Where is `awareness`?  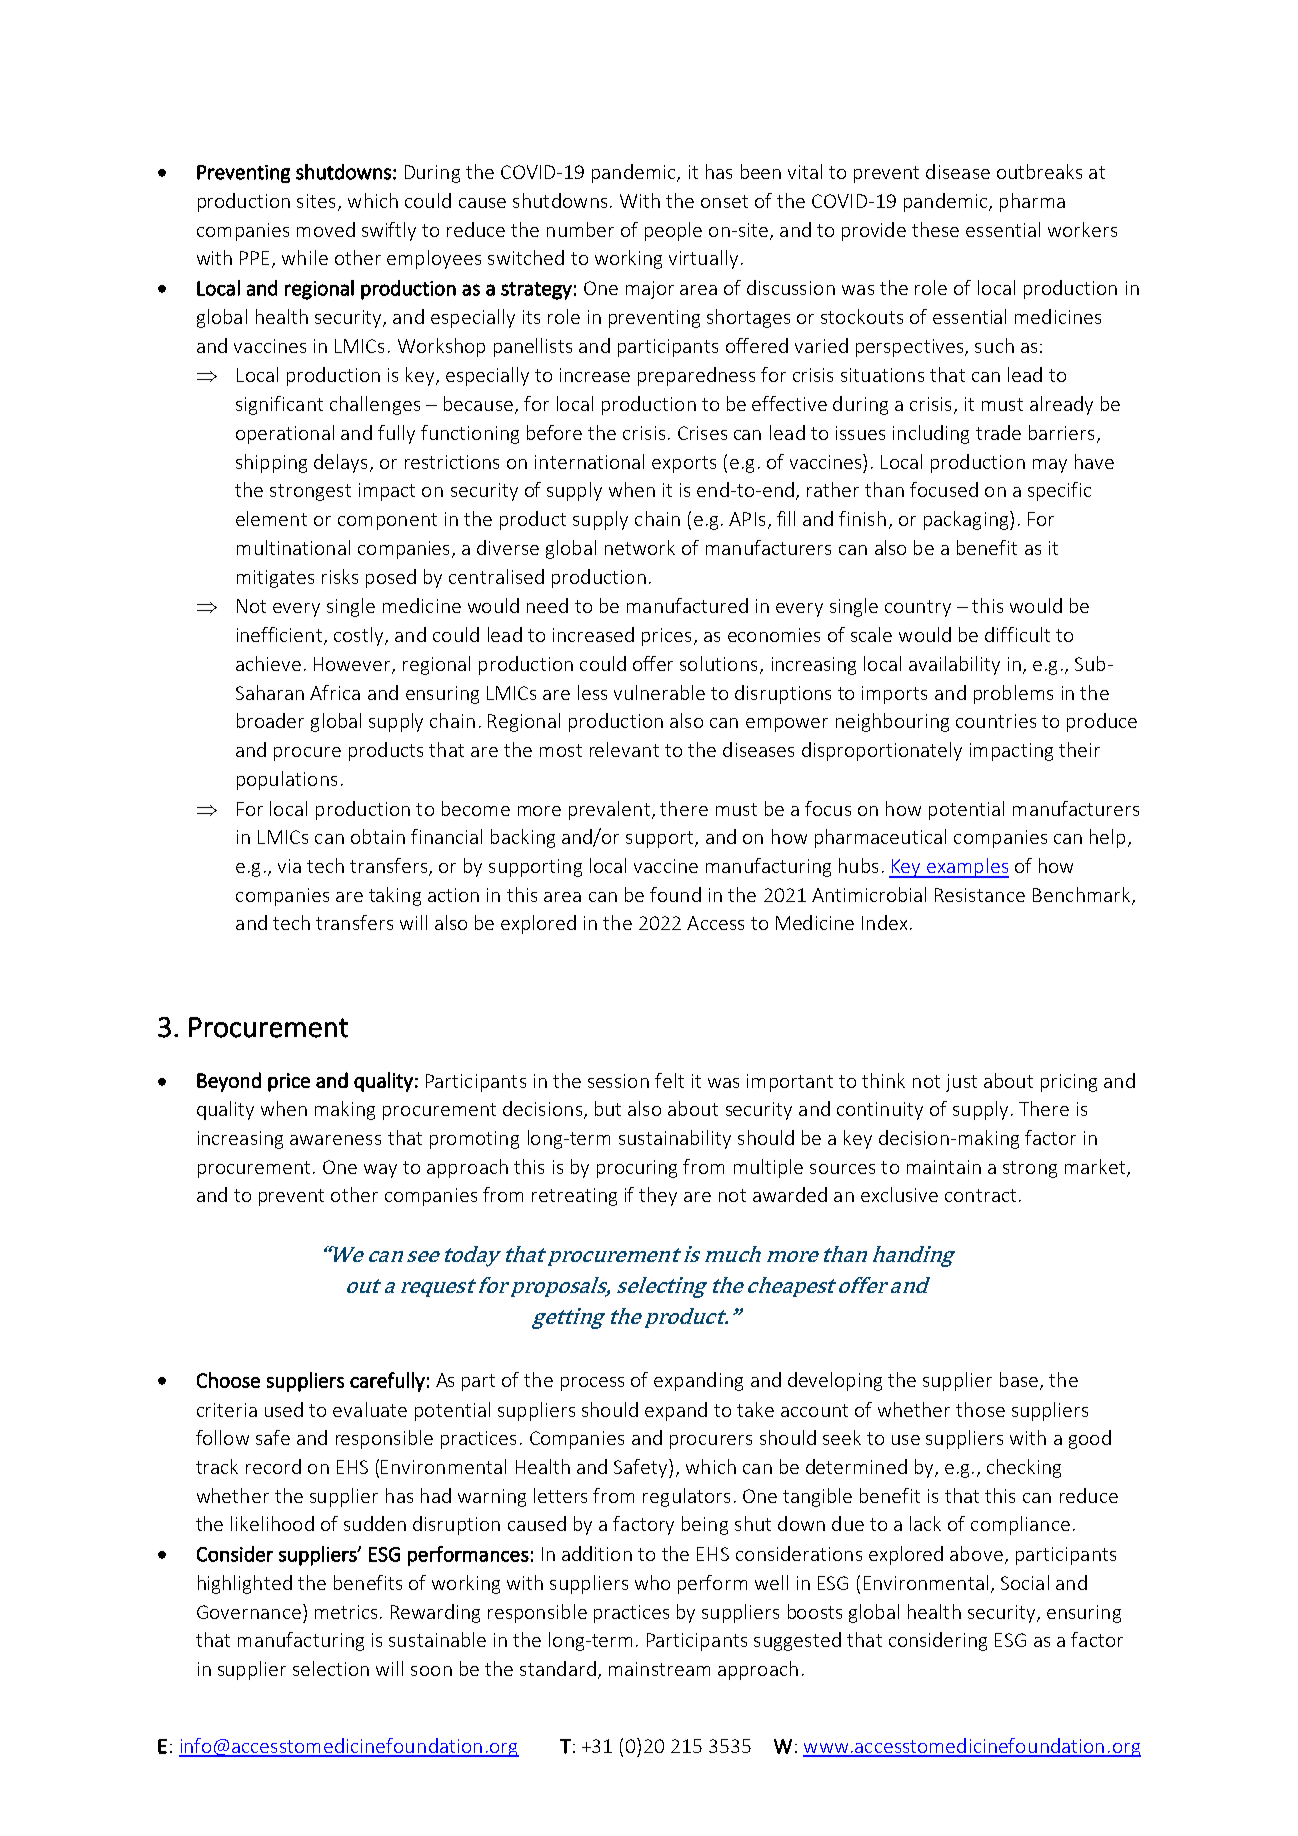
awareness is located at coordinates (335, 1140).
